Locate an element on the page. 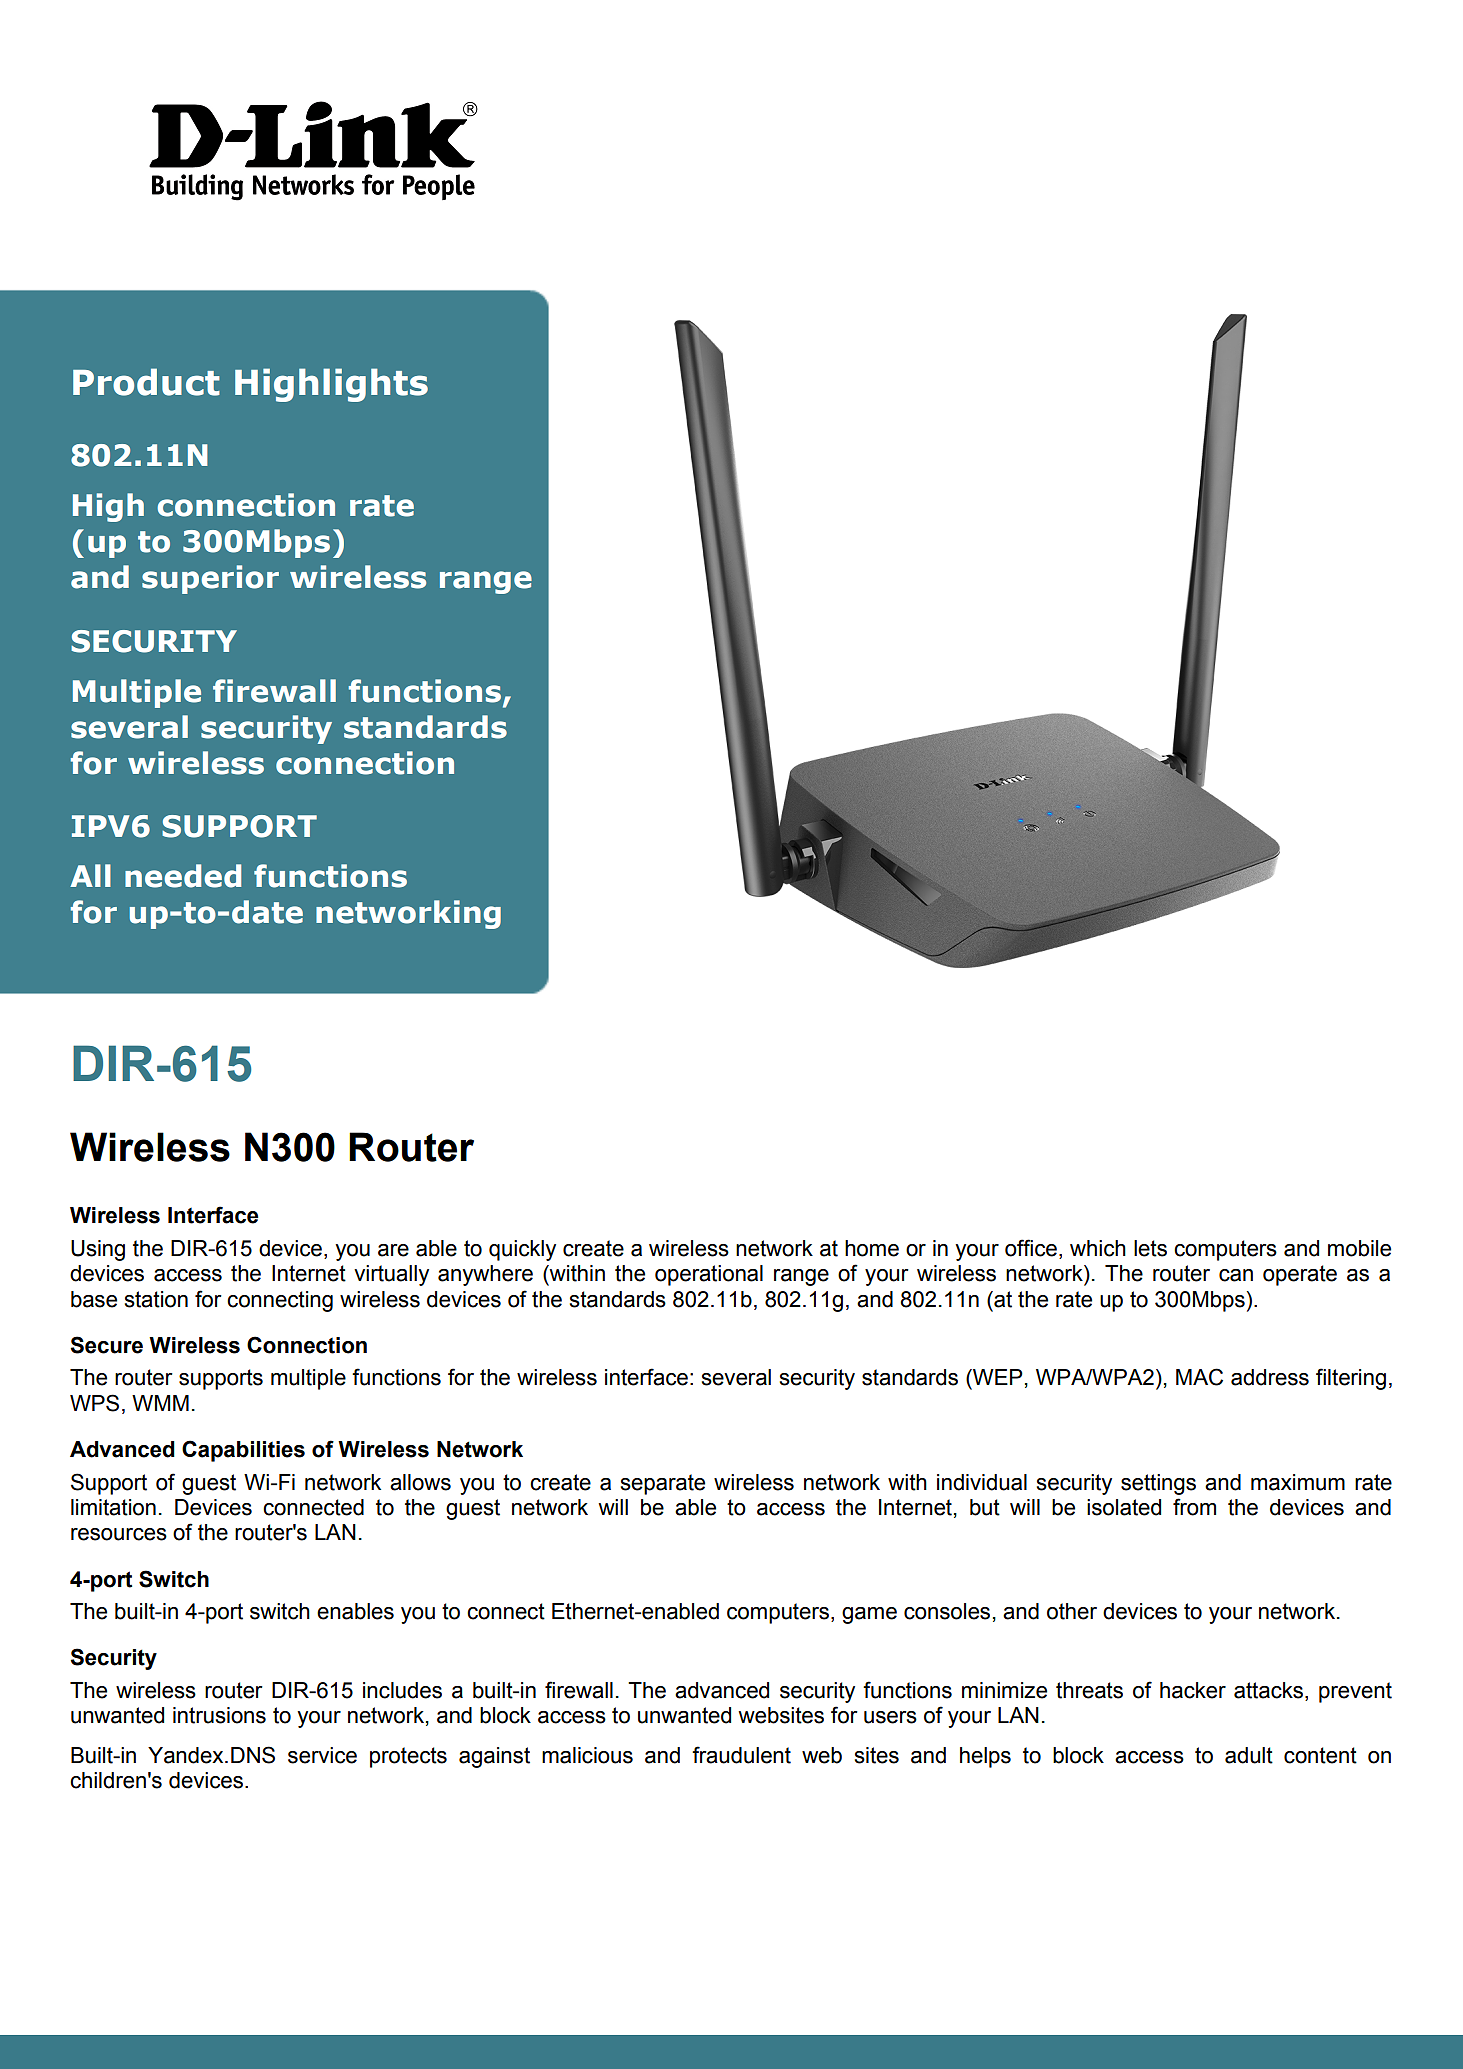 The image size is (1463, 2069). lets is located at coordinates (1150, 1248).
